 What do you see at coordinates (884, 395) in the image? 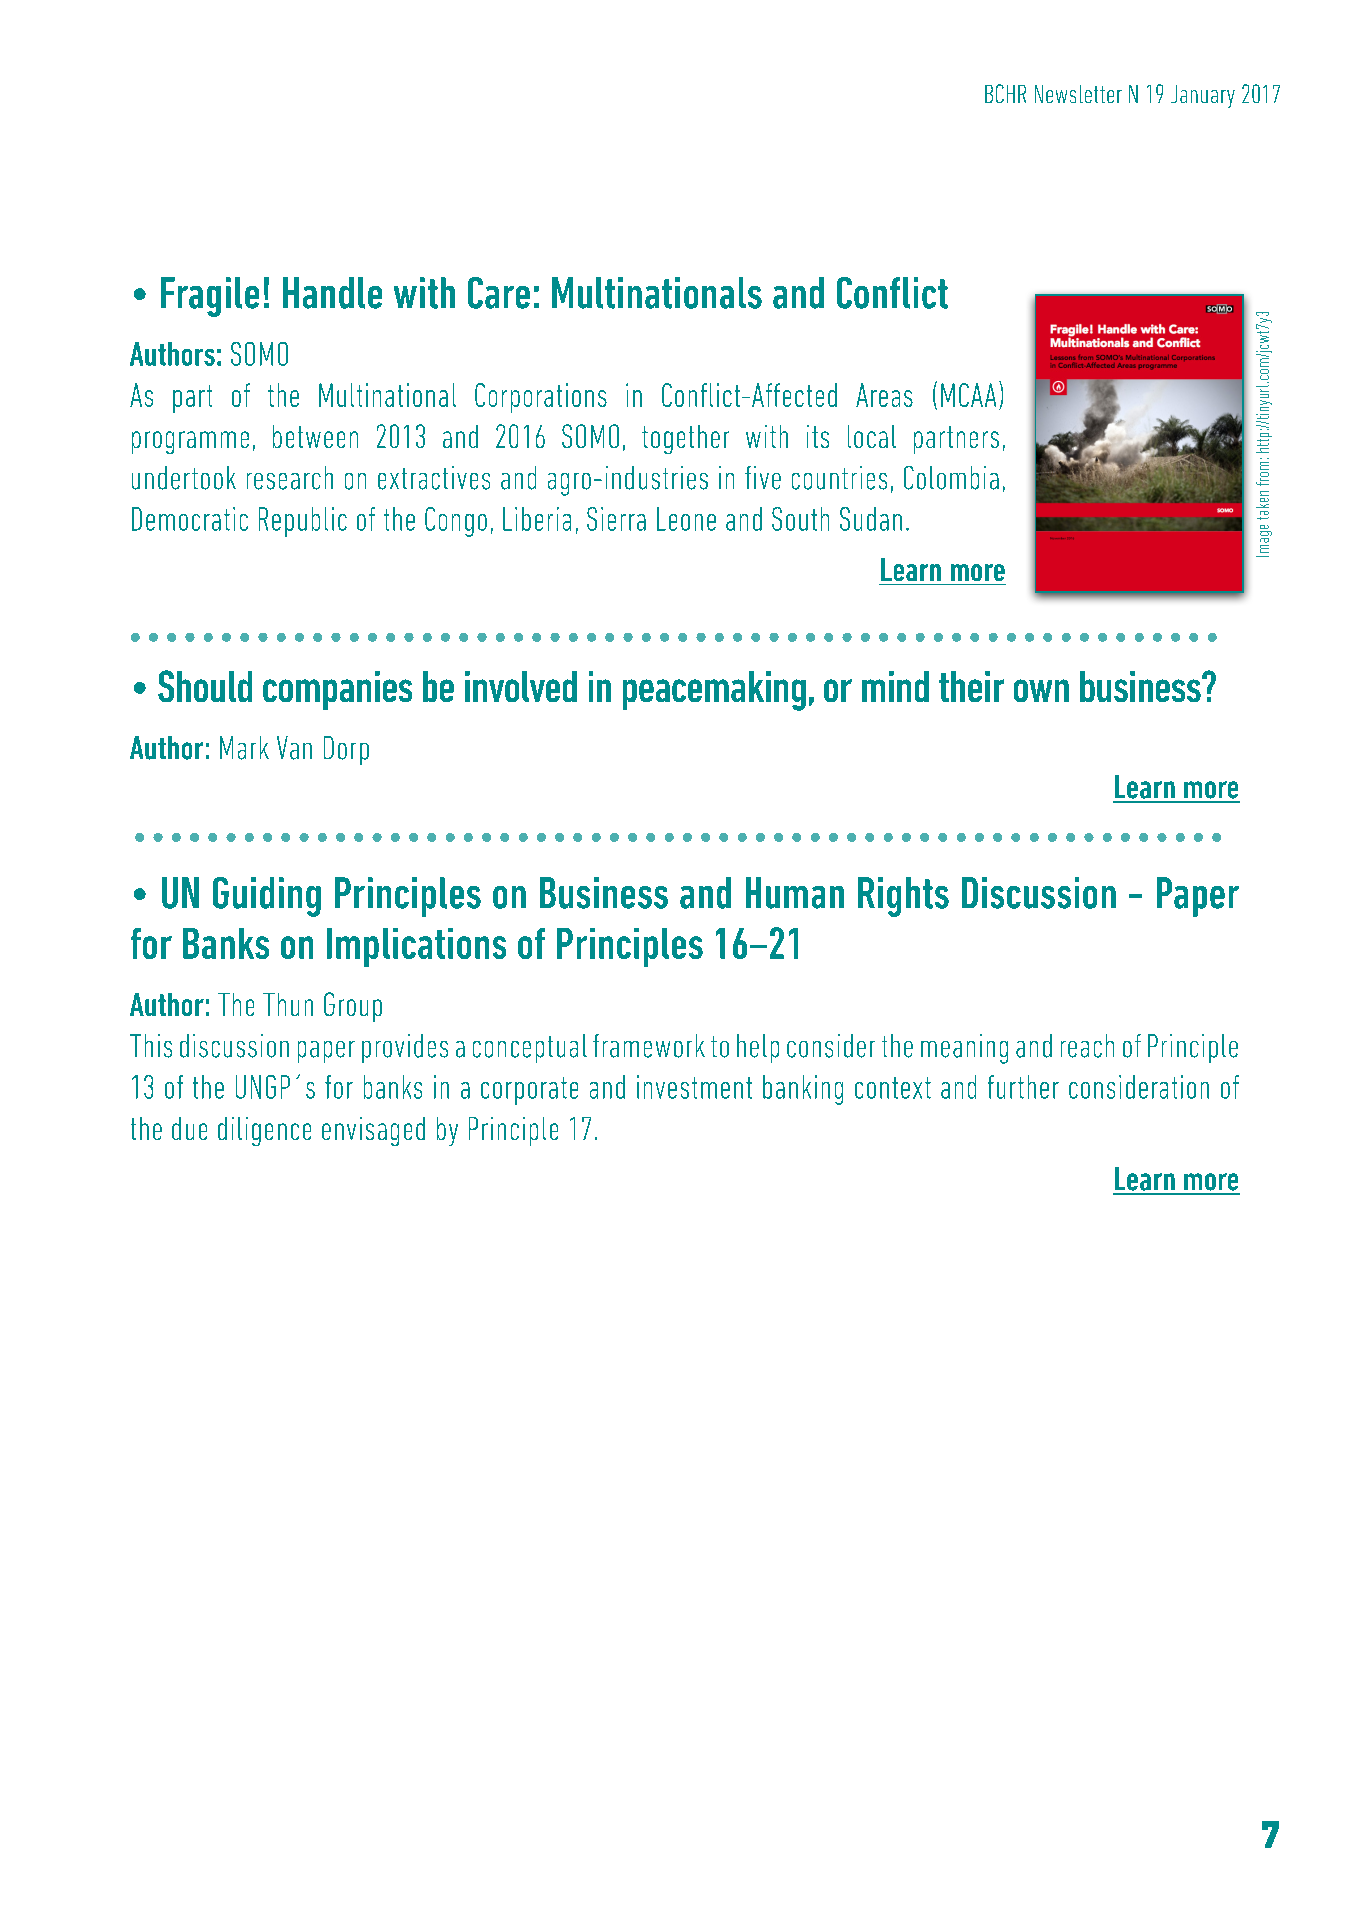
I see `Areas` at bounding box center [884, 395].
